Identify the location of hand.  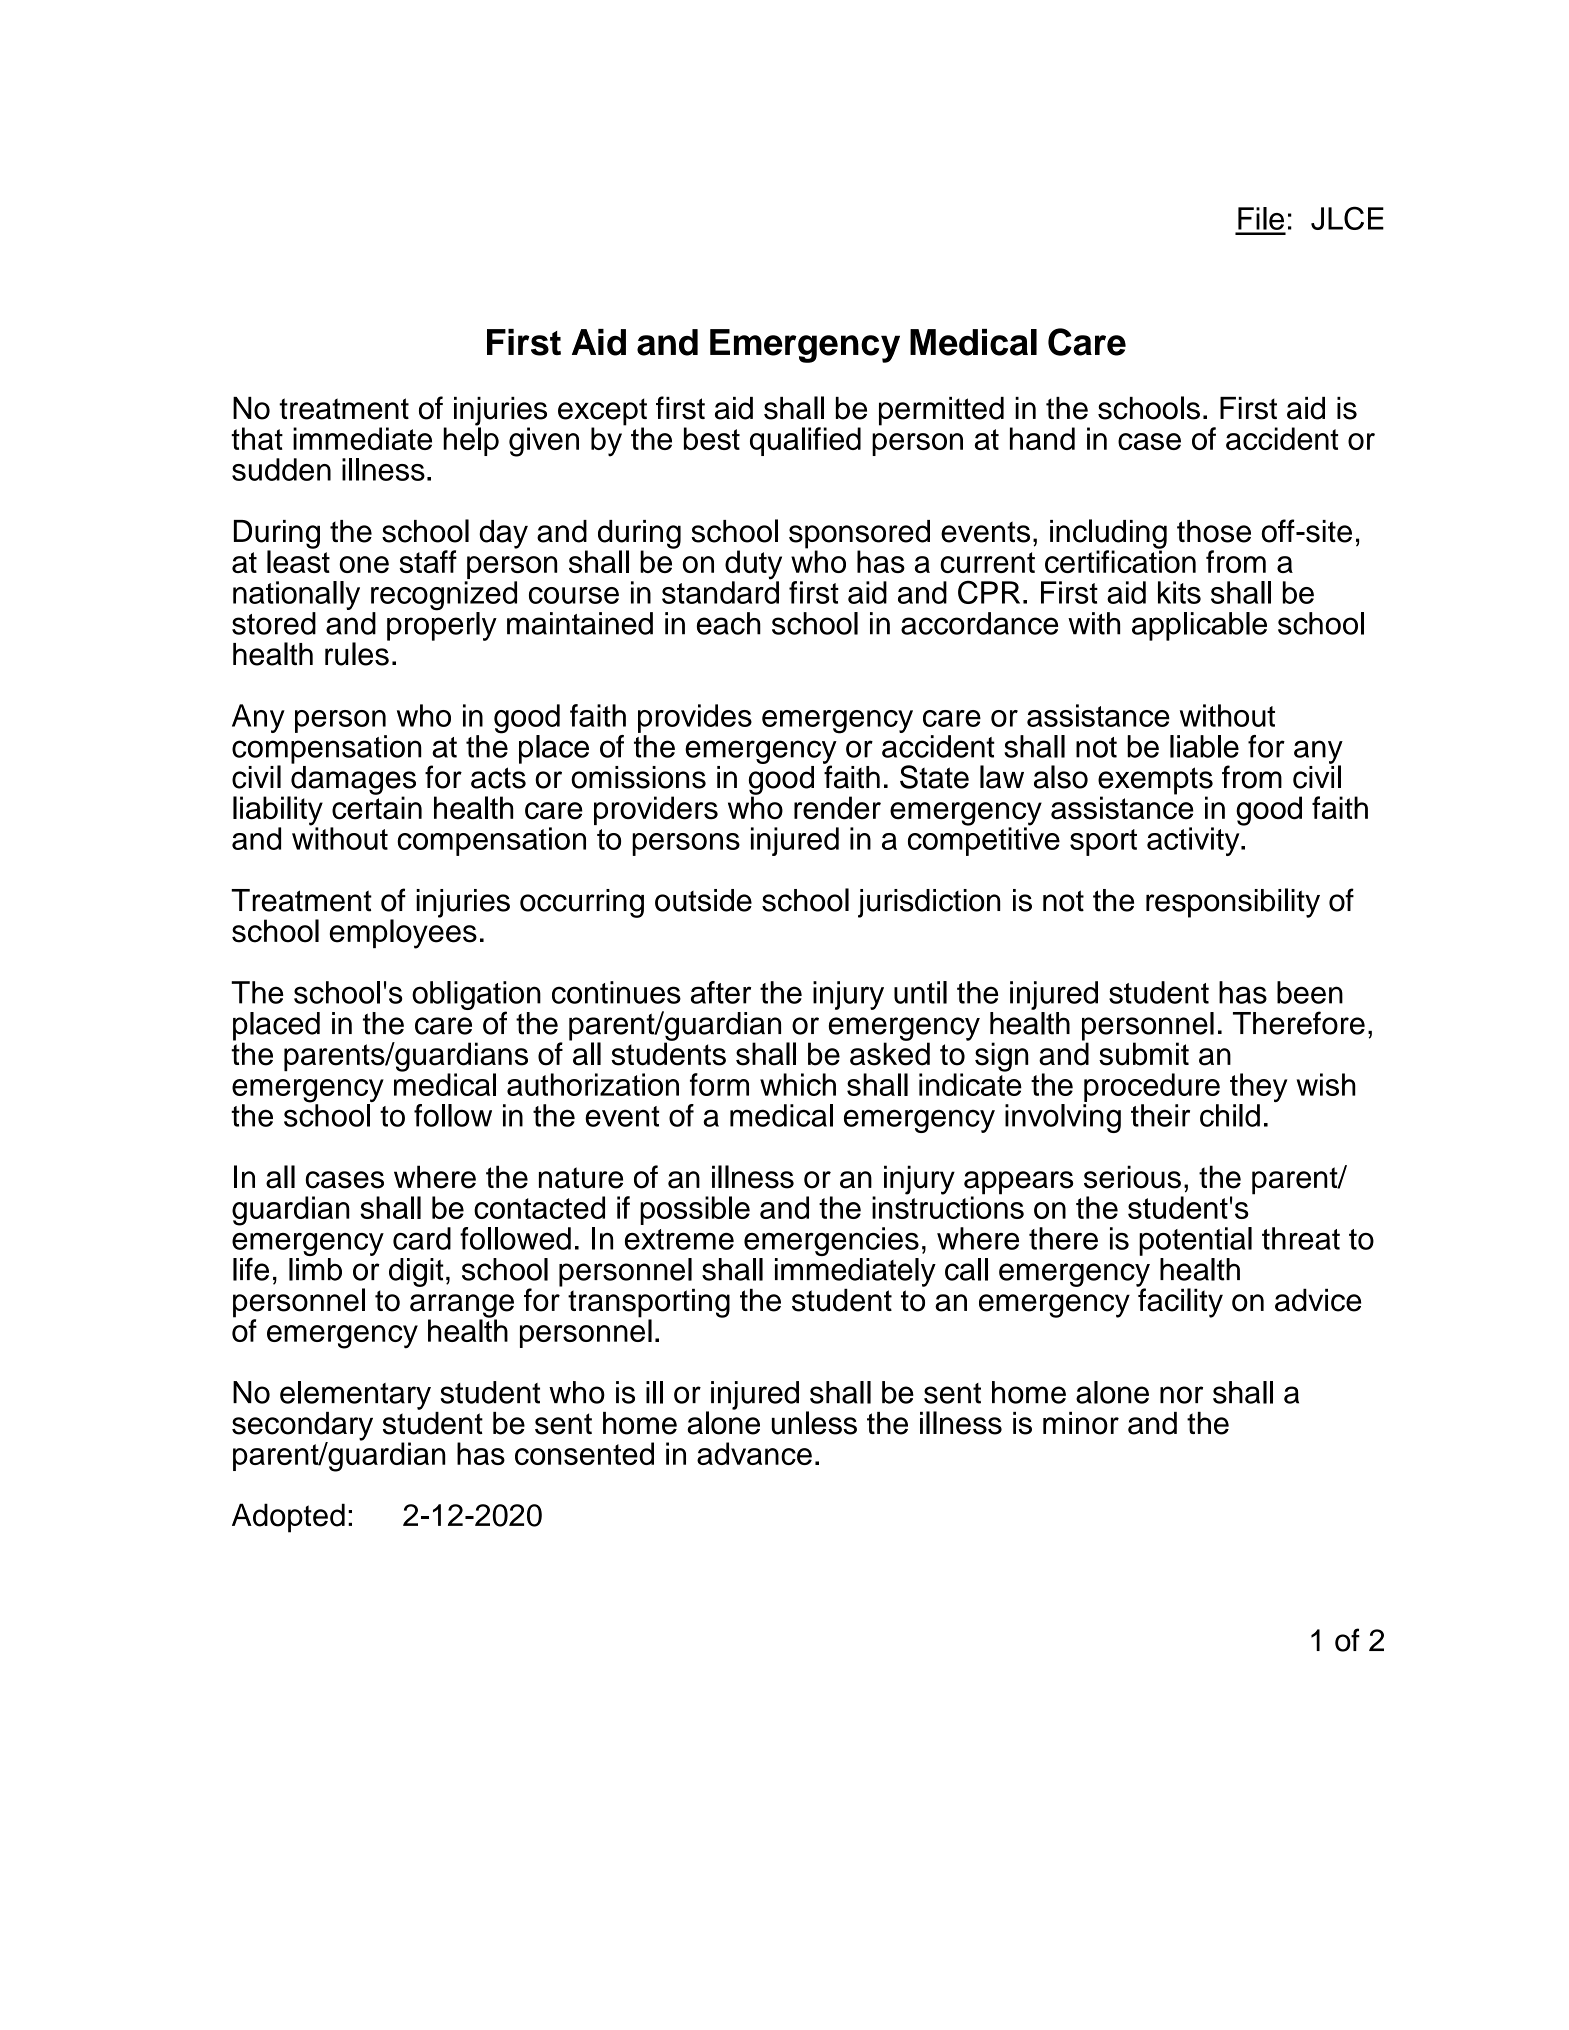
(1042, 438).
